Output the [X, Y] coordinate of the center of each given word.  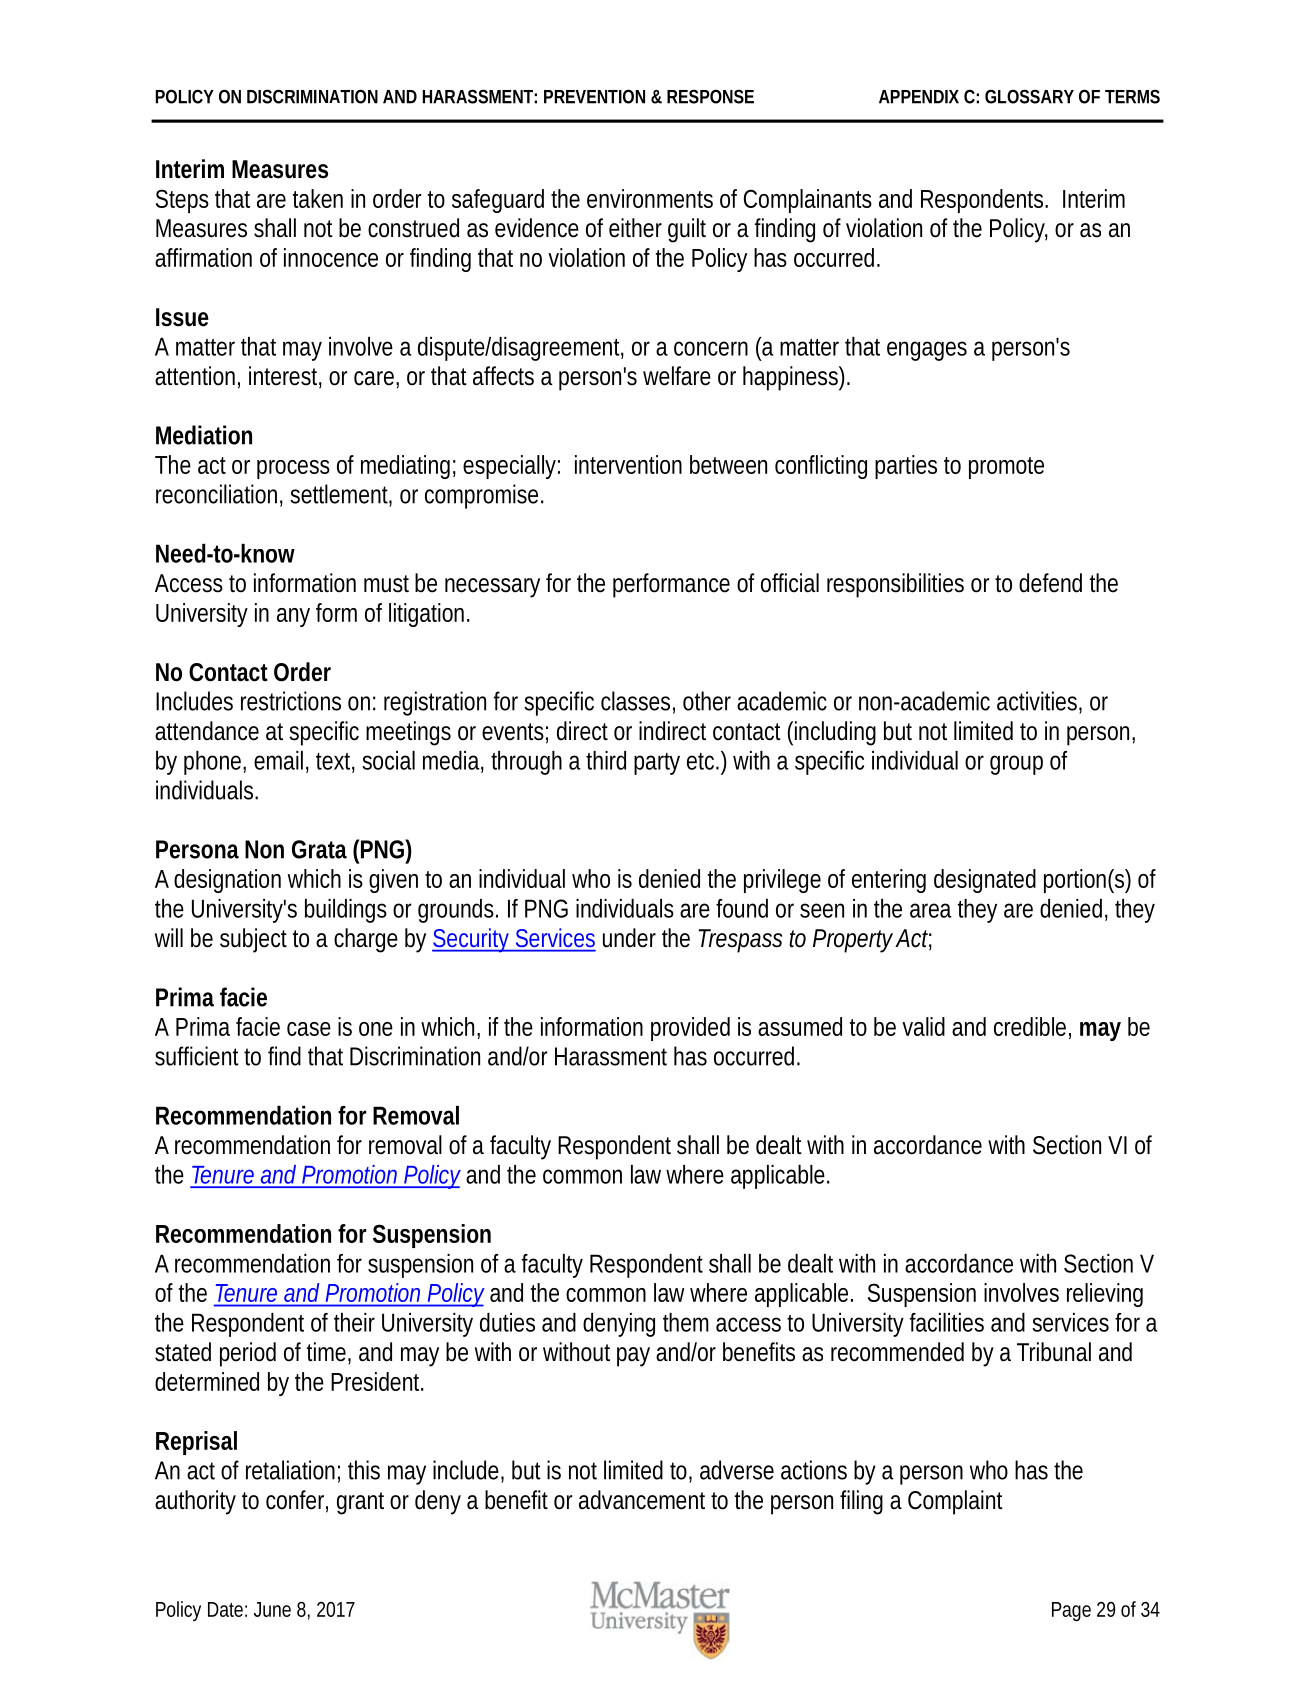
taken [318, 198]
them [686, 1322]
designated [985, 881]
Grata [319, 849]
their [354, 1322]
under [629, 938]
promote [1006, 468]
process [293, 469]
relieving [1105, 1295]
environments [650, 198]
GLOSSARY [1029, 96]
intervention [628, 464]
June [272, 1609]
